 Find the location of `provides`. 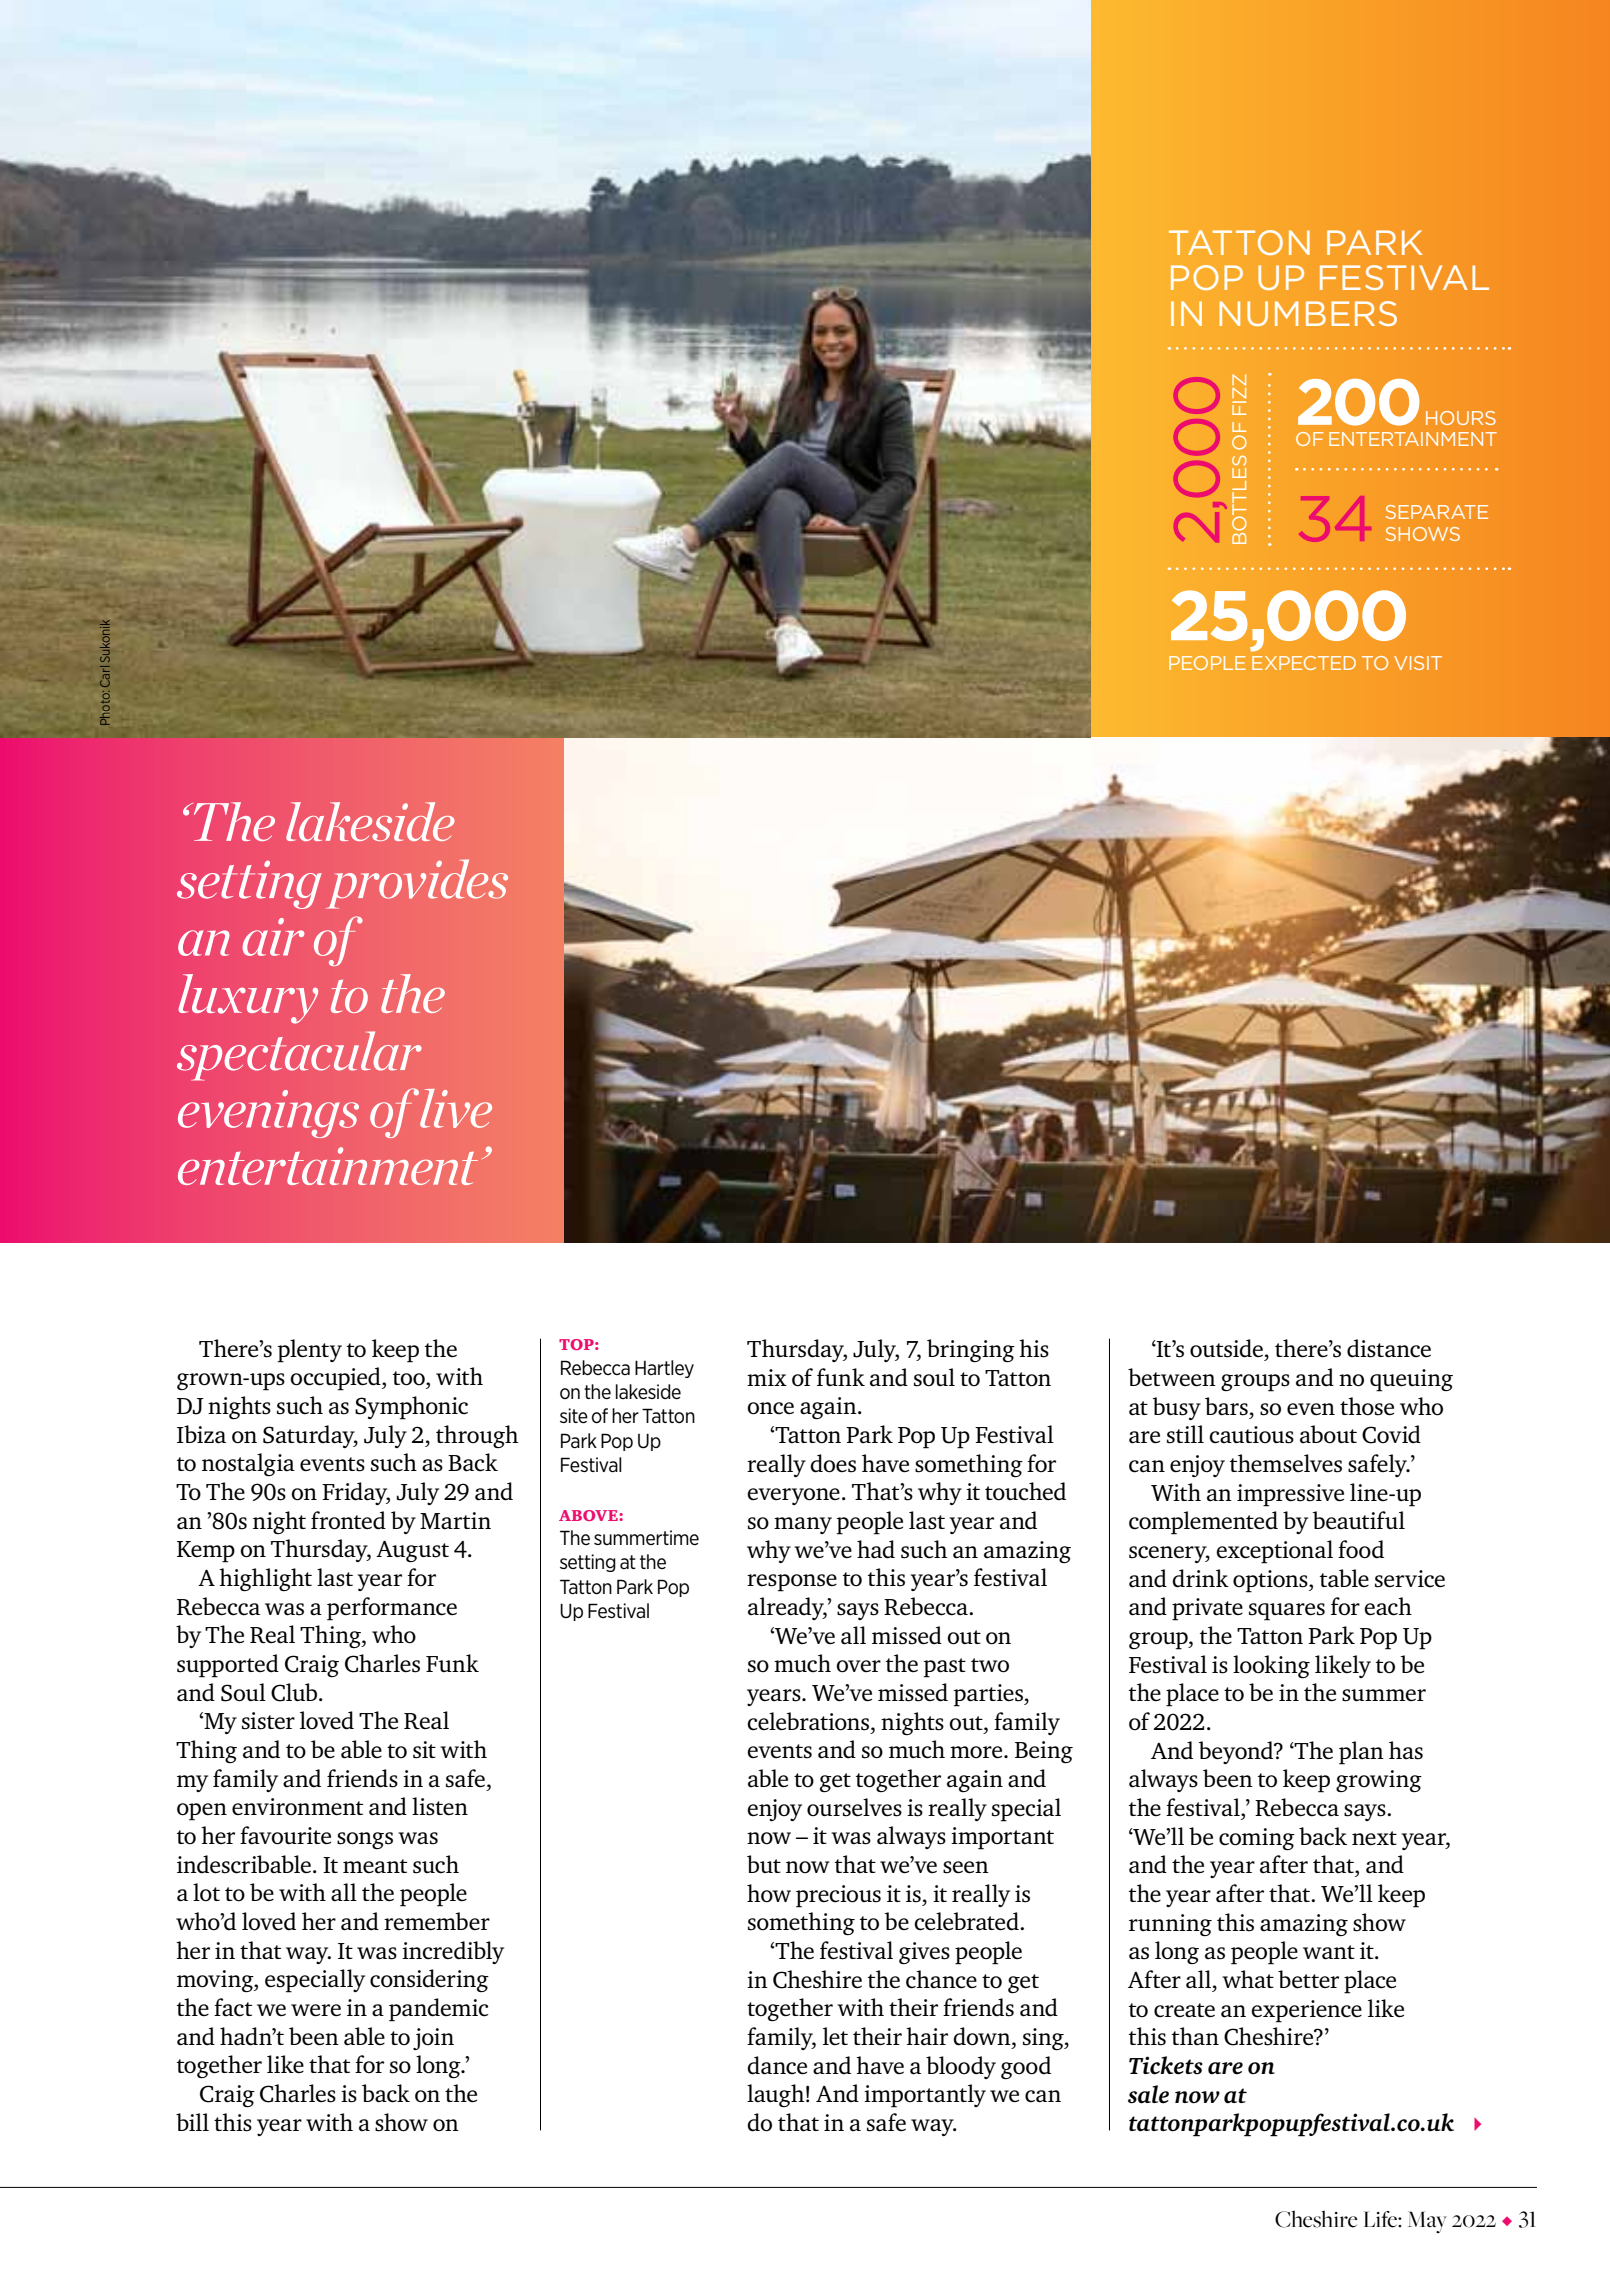

provides is located at coordinates (417, 884).
